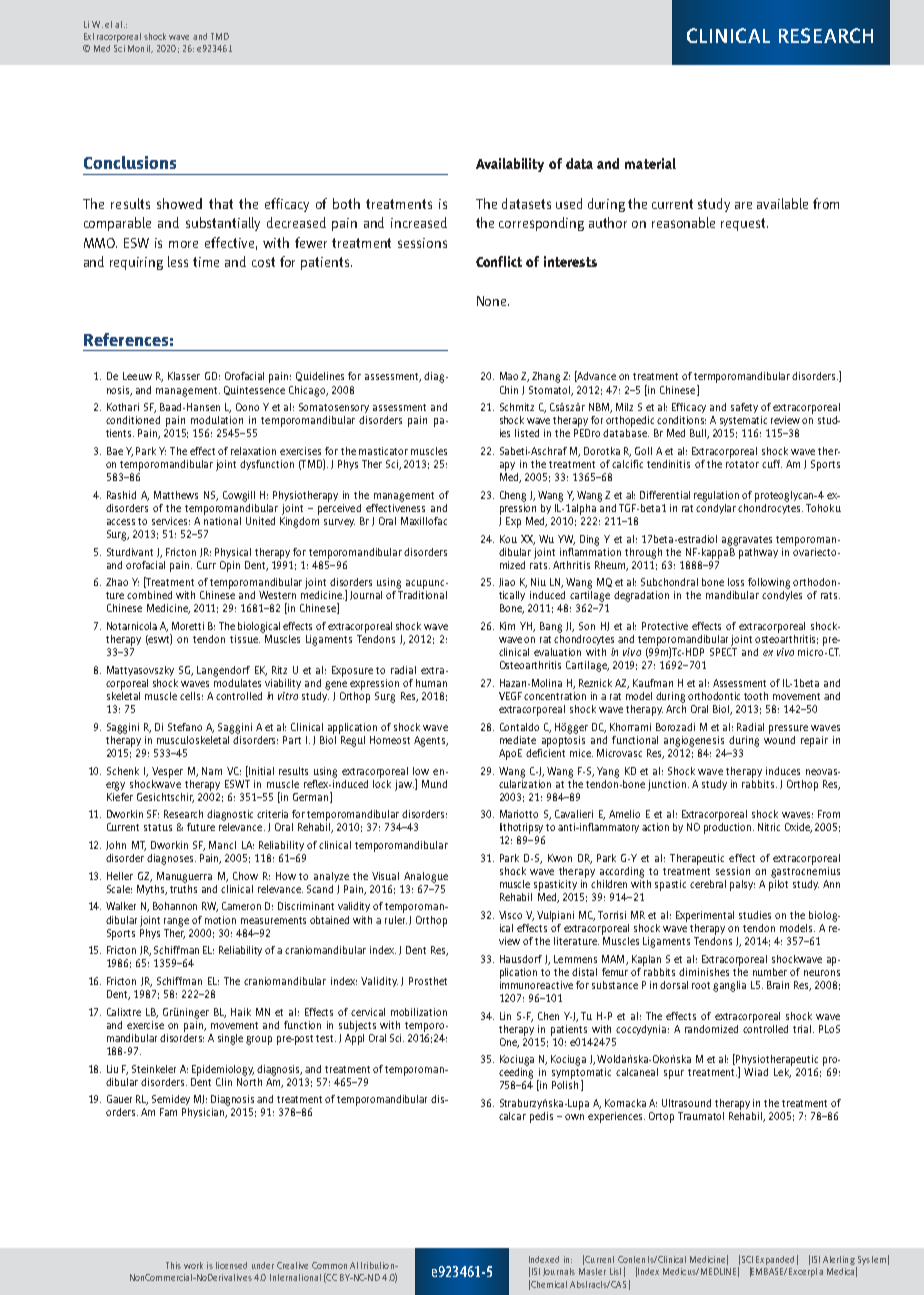 The height and width of the page is (1295, 924). I want to click on Monit, so click(140, 49).
